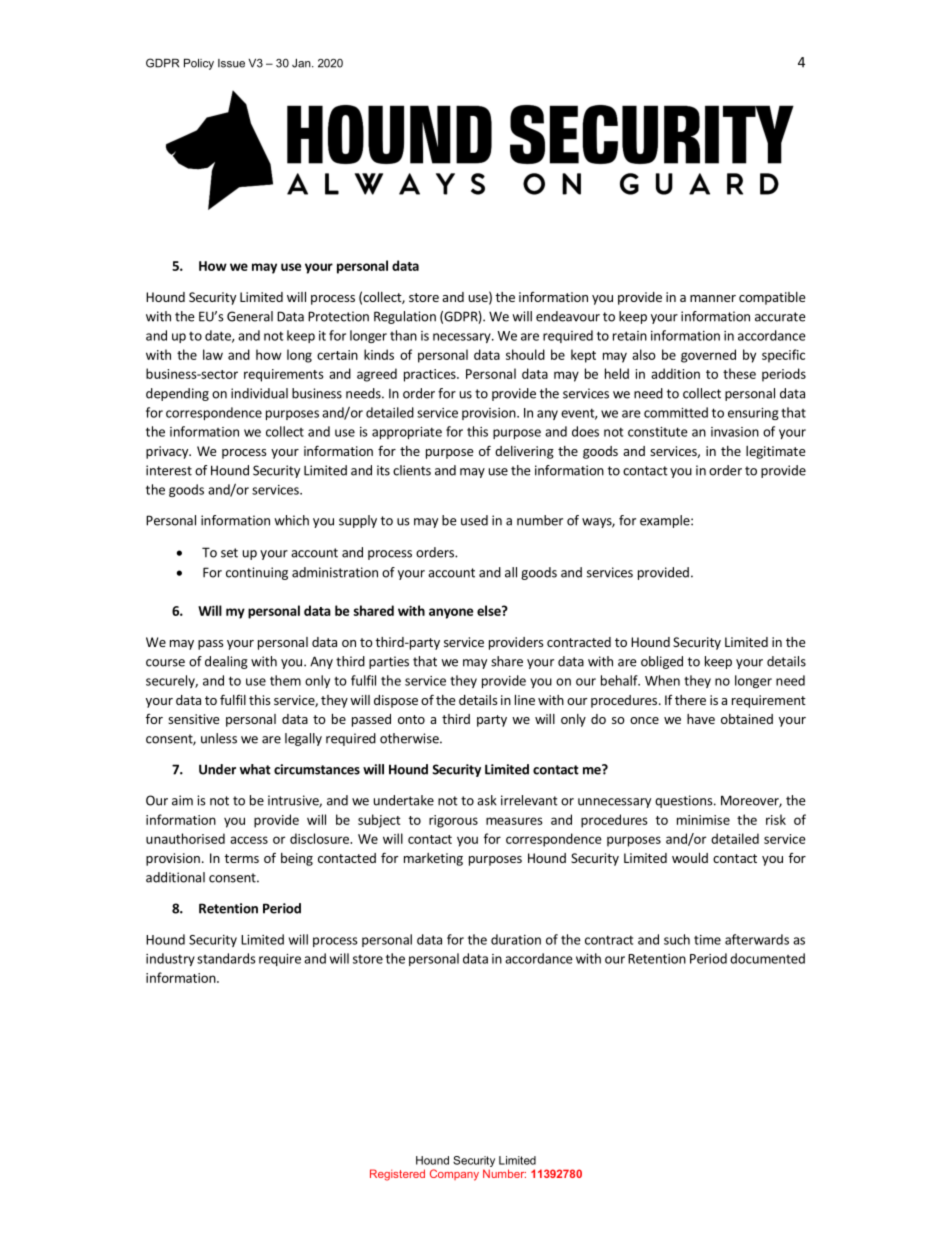 Image resolution: width=952 pixels, height=1233 pixels. Describe the element at coordinates (690, 858) in the screenshot. I see `would` at that location.
